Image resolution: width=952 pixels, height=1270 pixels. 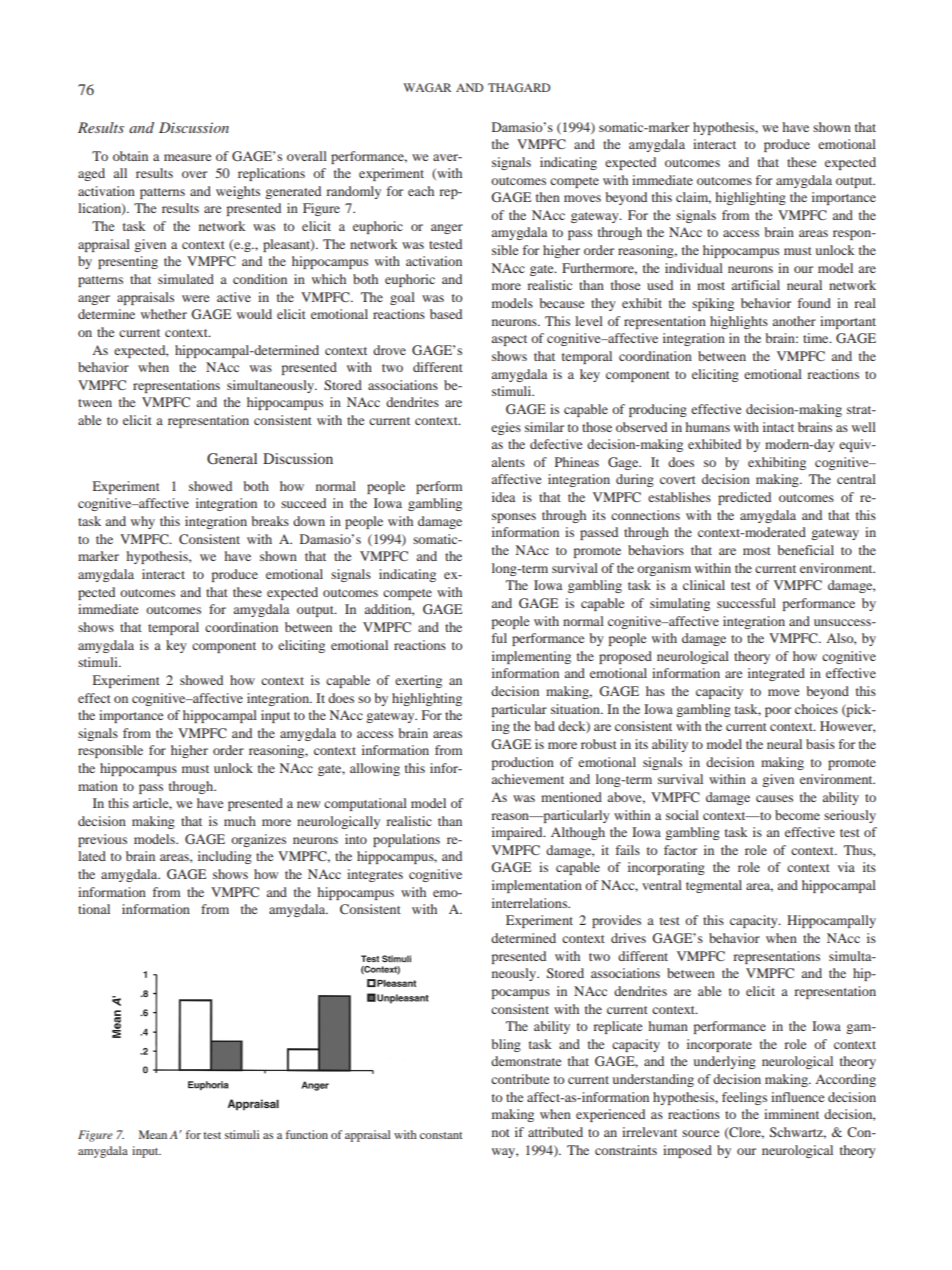 What do you see at coordinates (153, 1134) in the screenshot?
I see `Mean` at bounding box center [153, 1134].
